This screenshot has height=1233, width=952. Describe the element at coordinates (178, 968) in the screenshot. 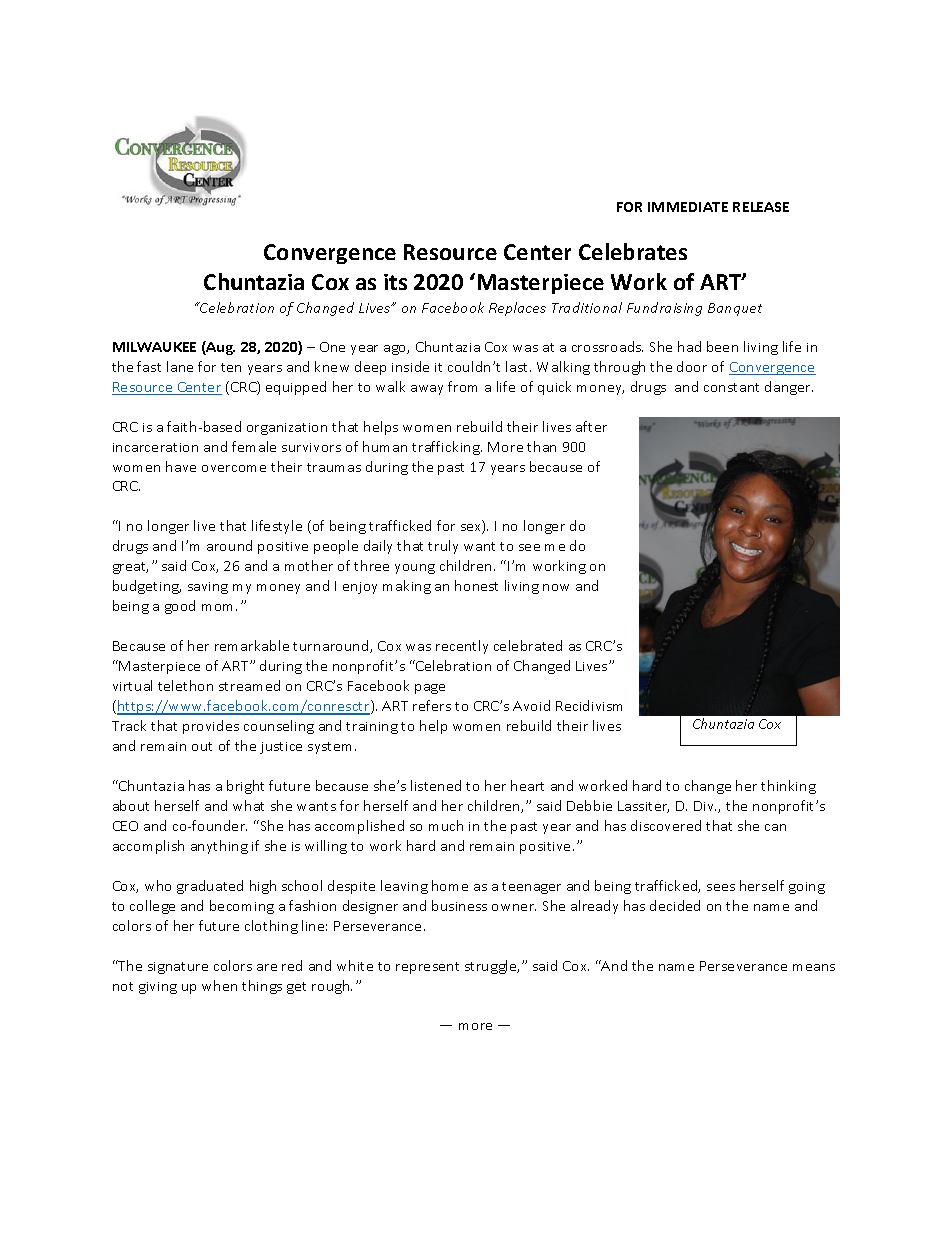

I see `signature` at that location.
